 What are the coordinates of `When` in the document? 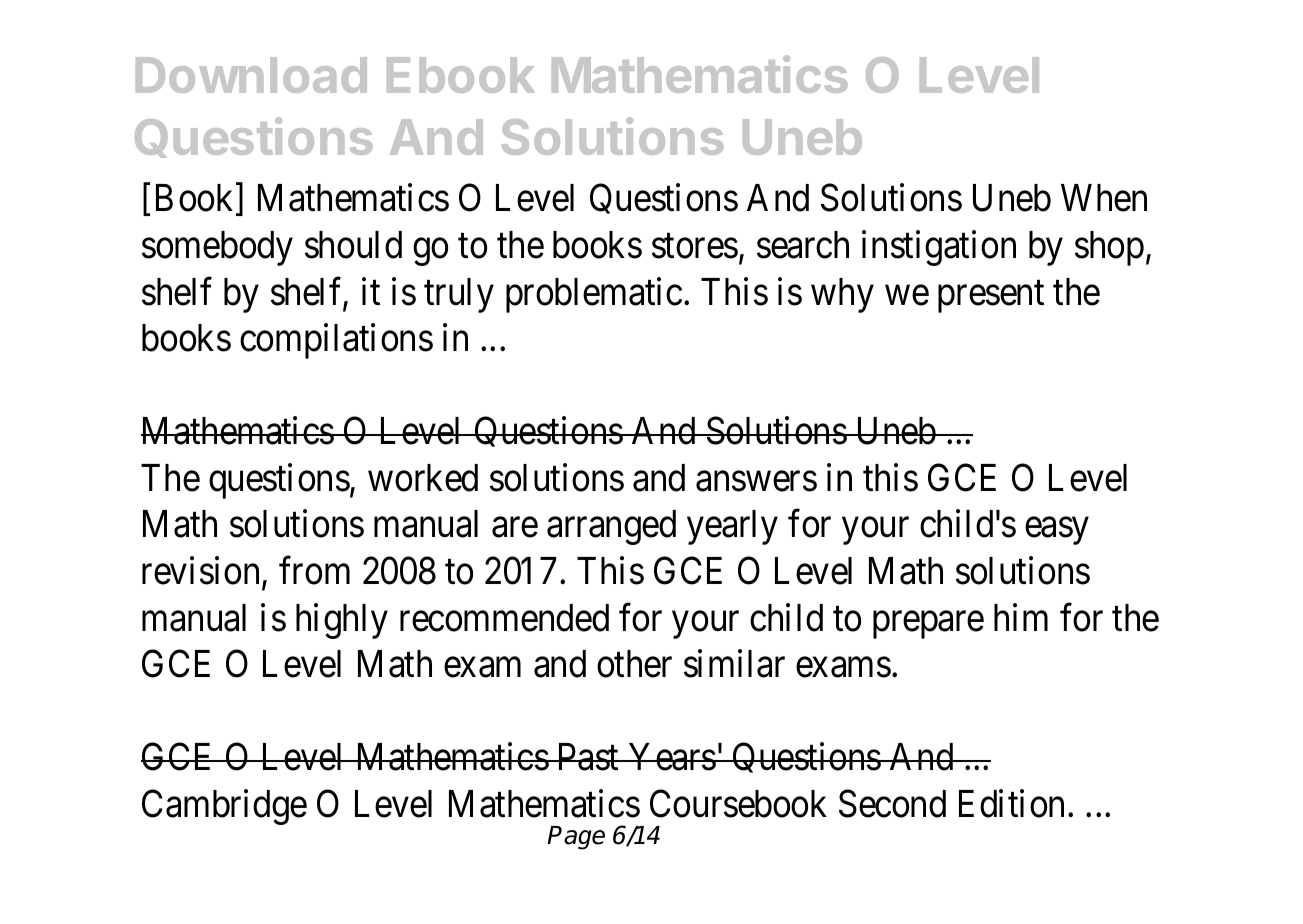 It's located at (1104, 198).
